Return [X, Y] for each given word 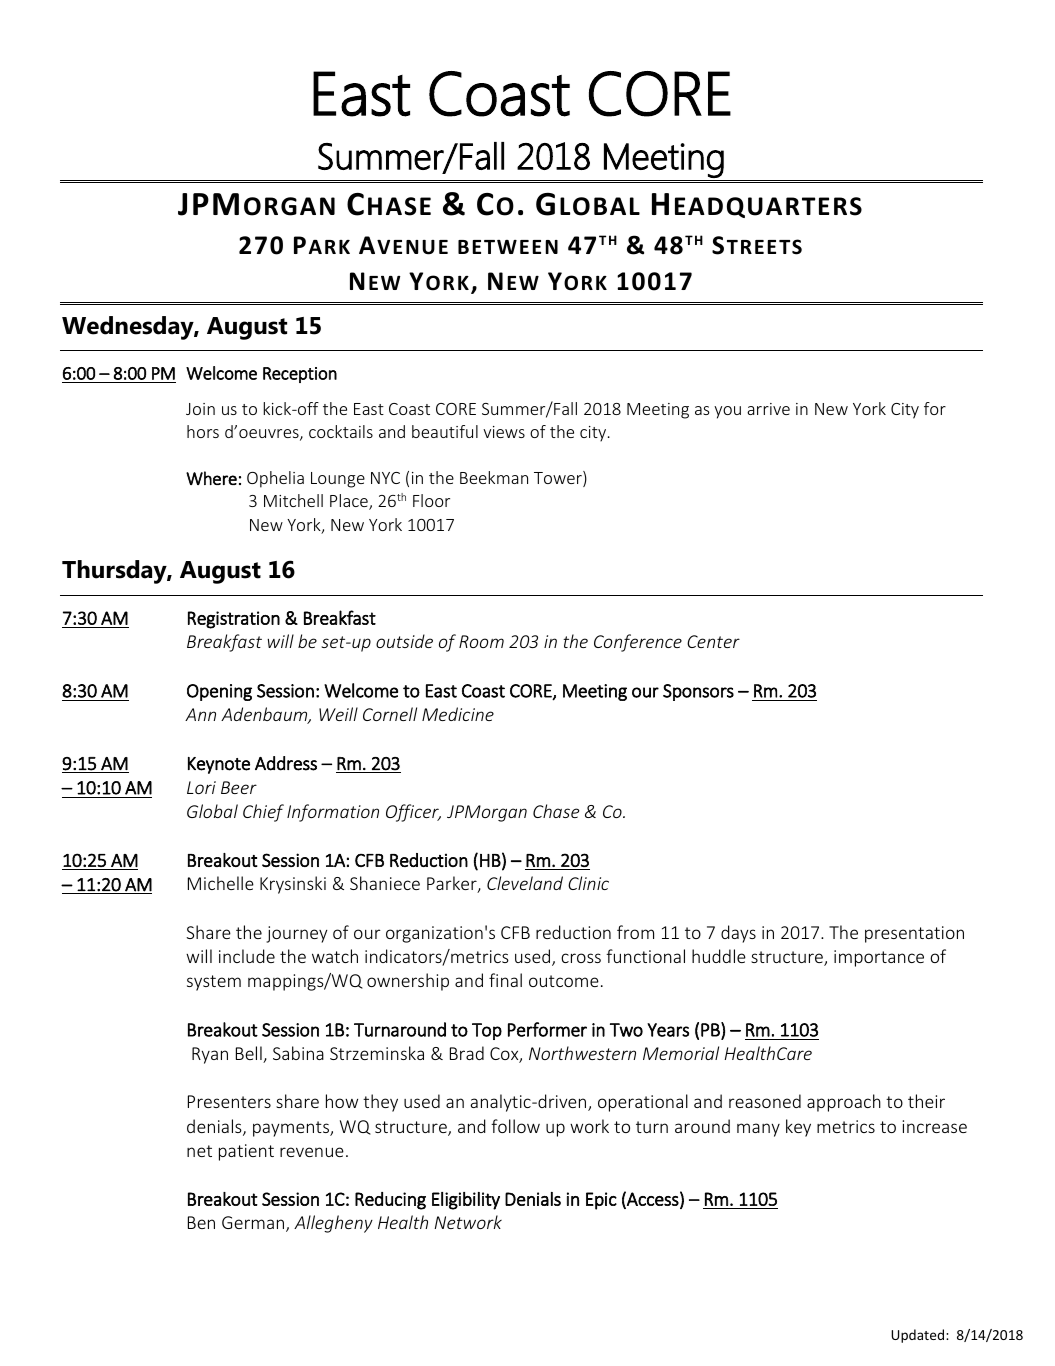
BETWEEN [508, 247]
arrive [768, 409]
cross [581, 958]
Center [713, 641]
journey [297, 934]
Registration [234, 620]
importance [879, 958]
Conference [638, 643]
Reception [300, 375]
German [254, 1224]
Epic [601, 1201]
